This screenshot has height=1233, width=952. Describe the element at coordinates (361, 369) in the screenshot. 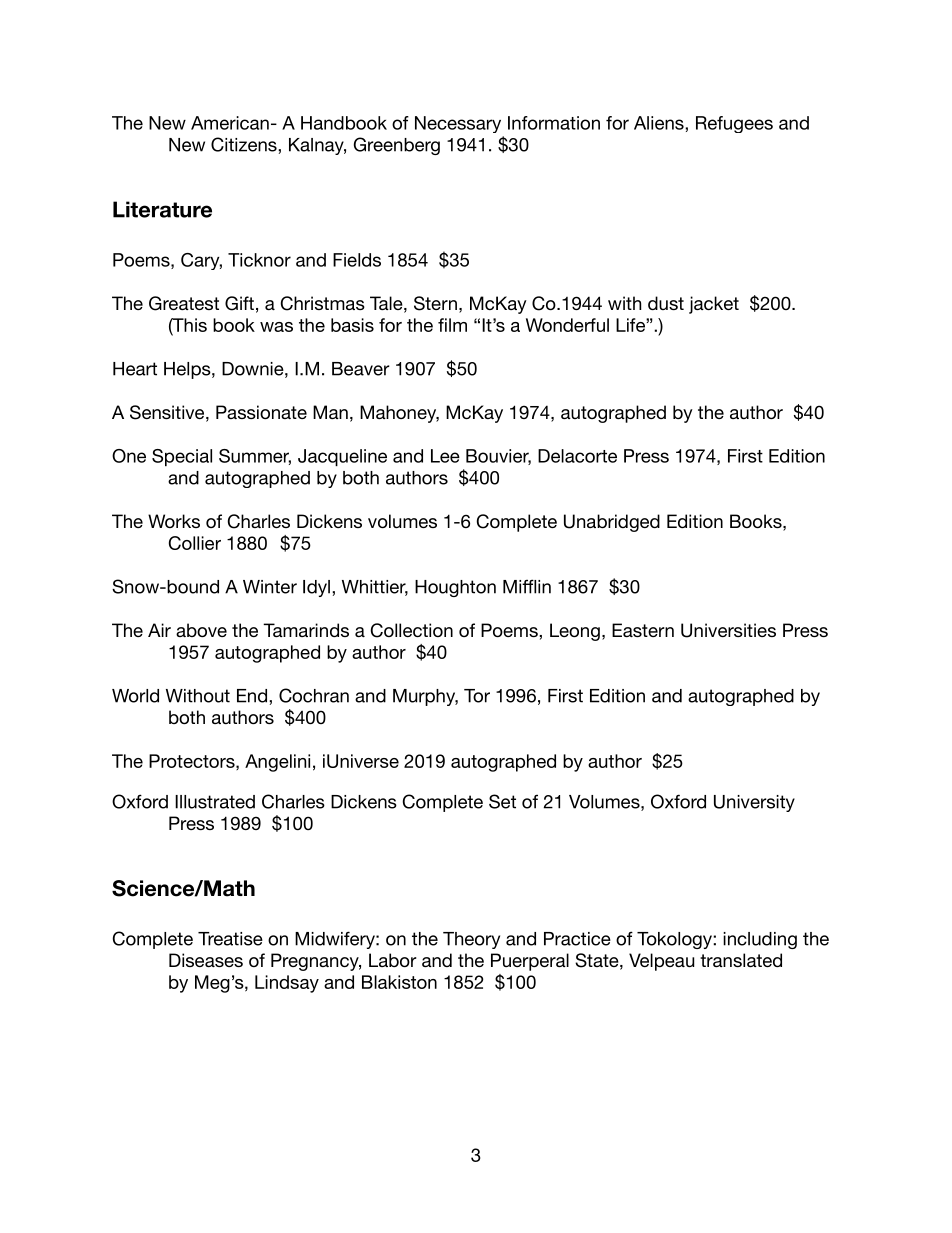

I see `Beaver` at that location.
